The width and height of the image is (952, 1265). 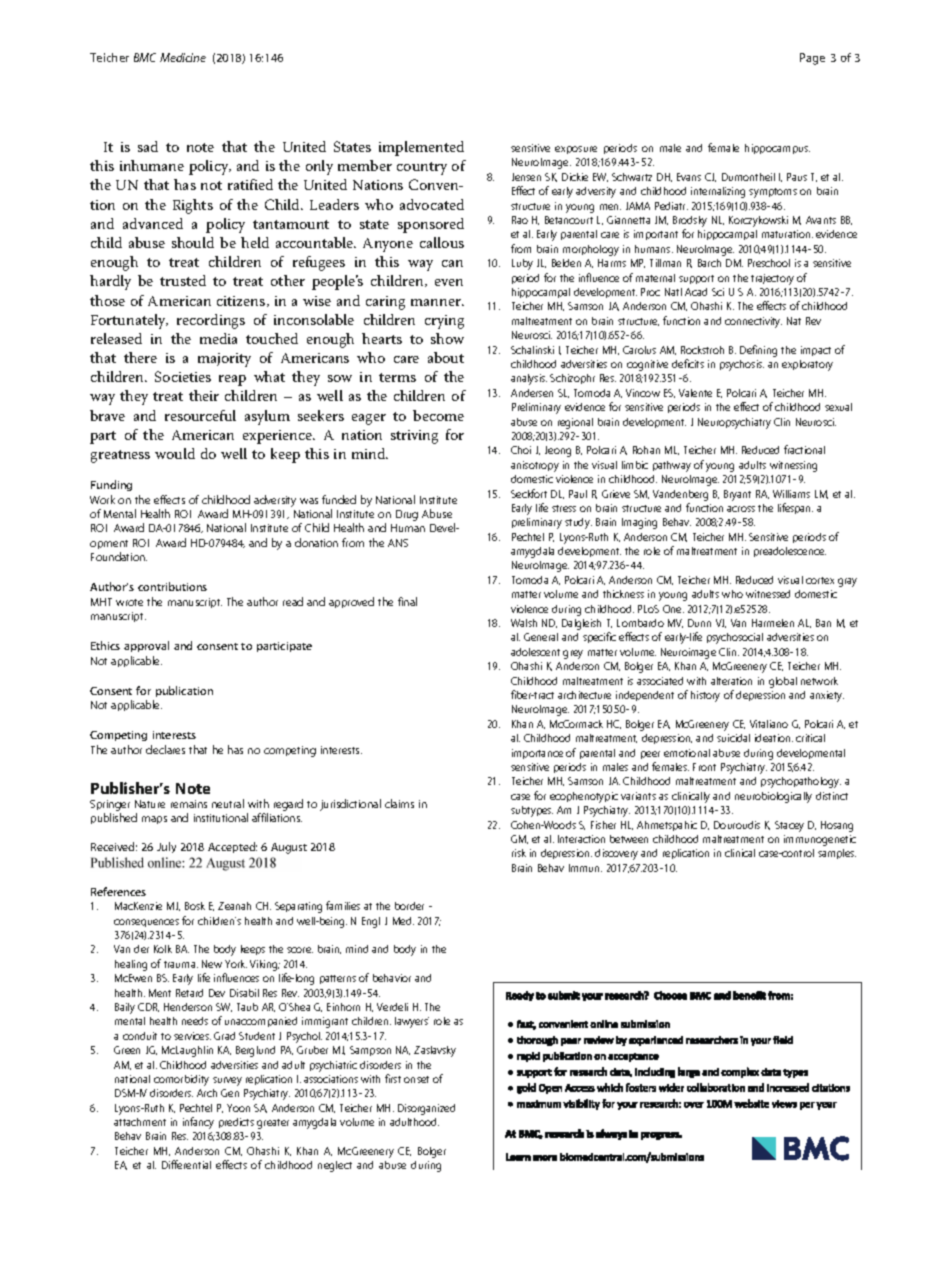 I want to click on Page, so click(x=812, y=59).
